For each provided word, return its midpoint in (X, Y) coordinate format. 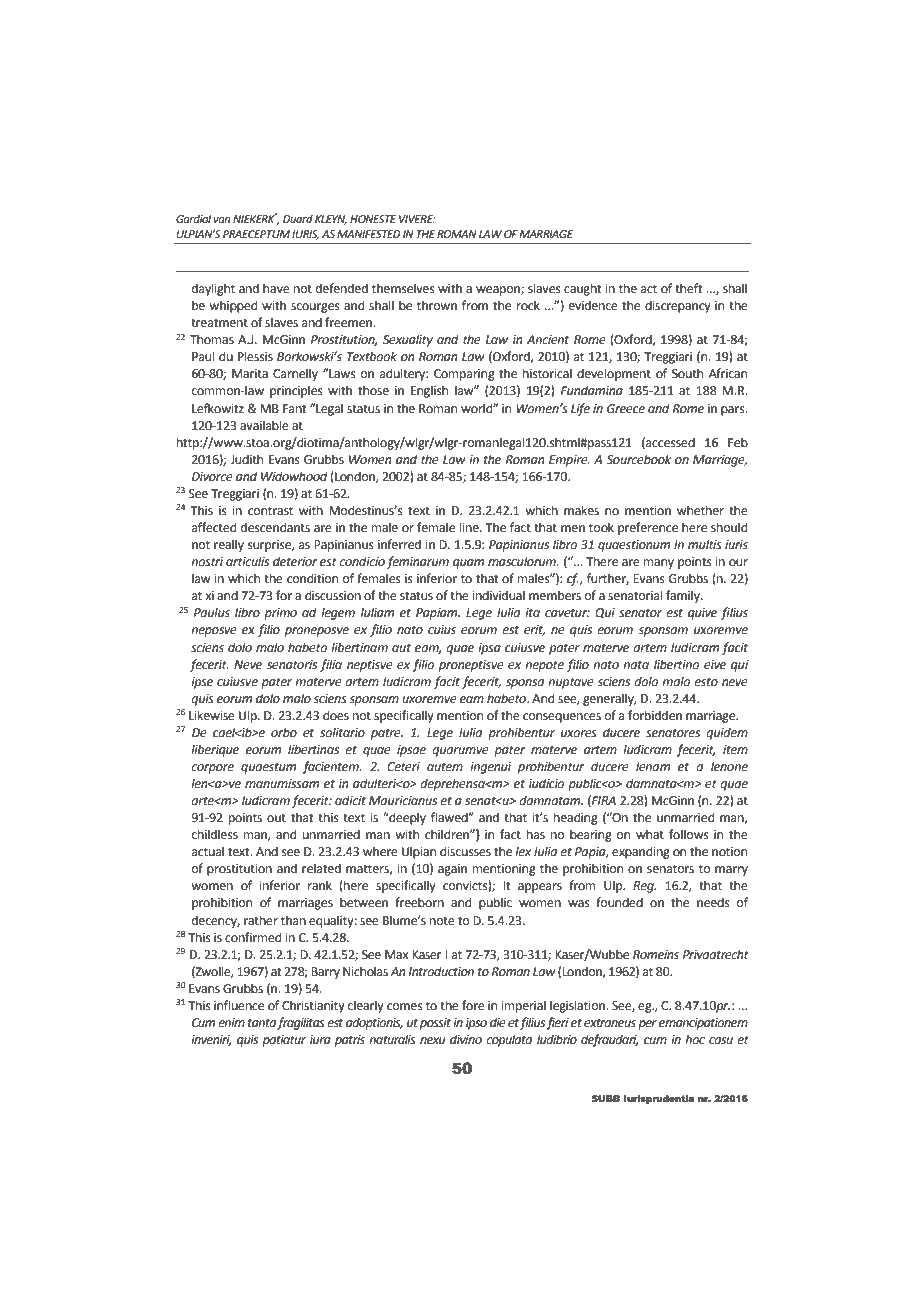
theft (689, 288)
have (276, 288)
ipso (476, 1024)
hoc (695, 1039)
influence (239, 1005)
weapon (499, 291)
